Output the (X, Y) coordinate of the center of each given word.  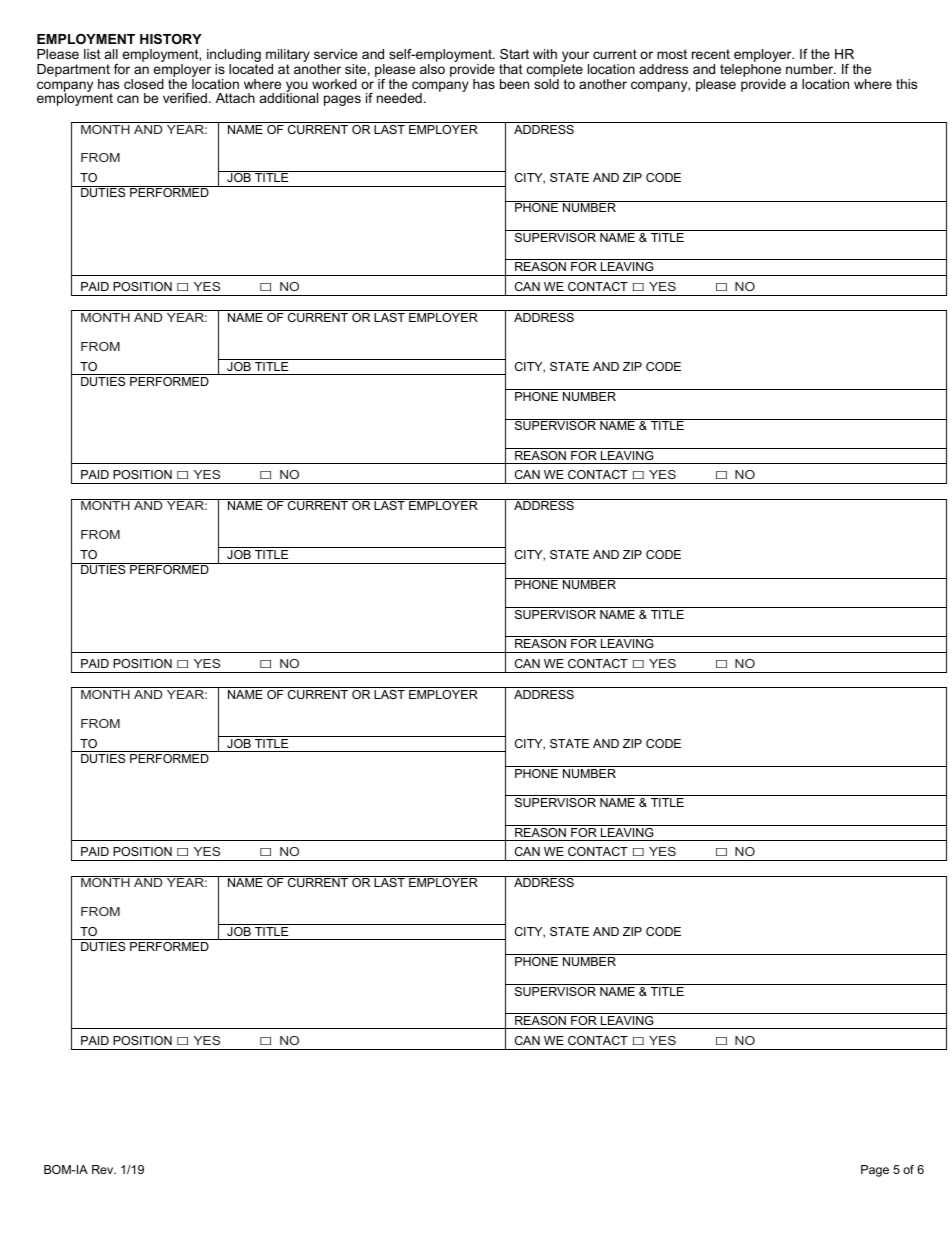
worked (334, 84)
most (672, 54)
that (511, 69)
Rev (104, 1169)
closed (144, 84)
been (514, 84)
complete (555, 70)
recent (711, 54)
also (432, 69)
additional (289, 97)
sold (546, 84)
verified (185, 98)
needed (399, 98)
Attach (235, 98)
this (906, 84)
